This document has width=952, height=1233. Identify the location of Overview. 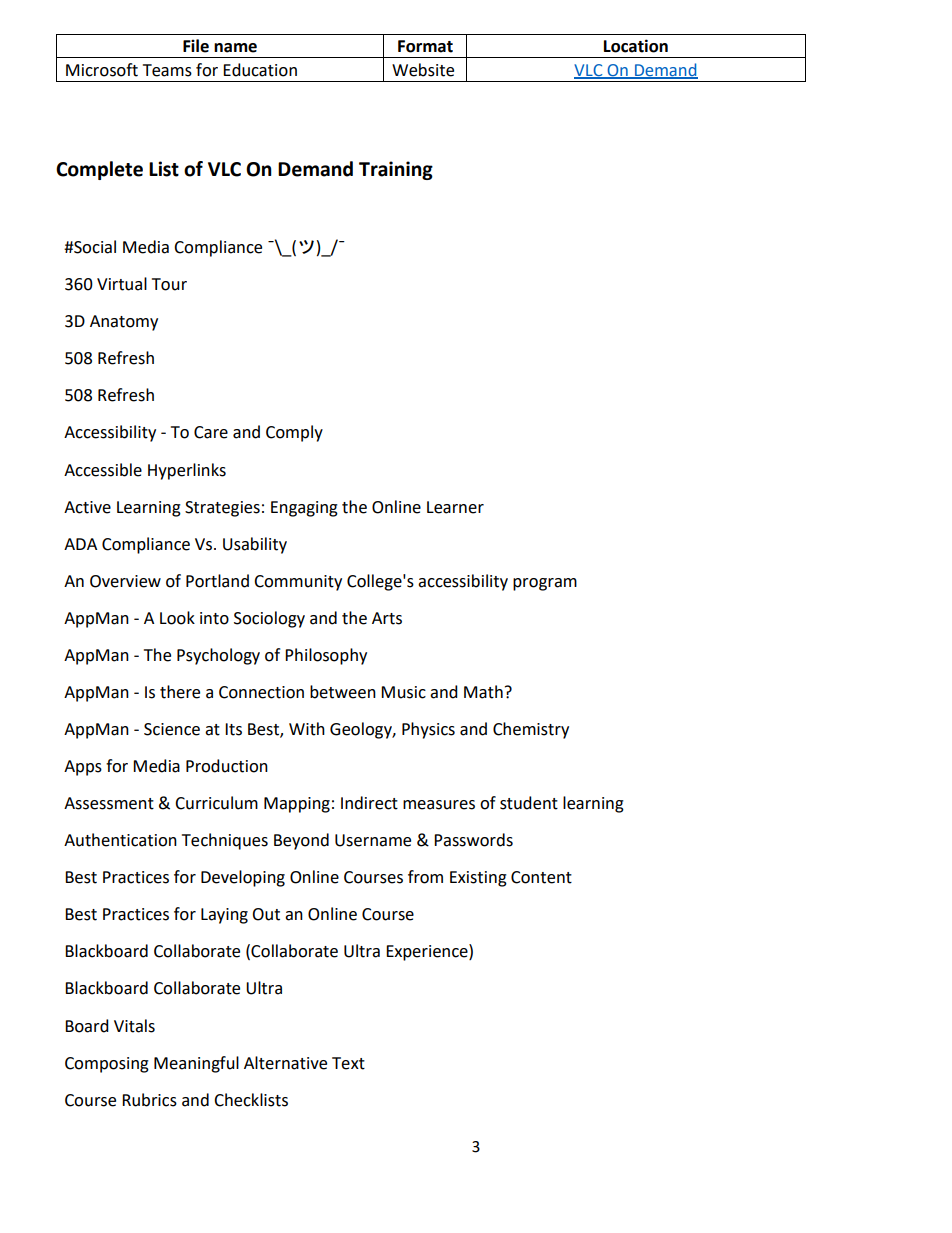
(125, 581).
